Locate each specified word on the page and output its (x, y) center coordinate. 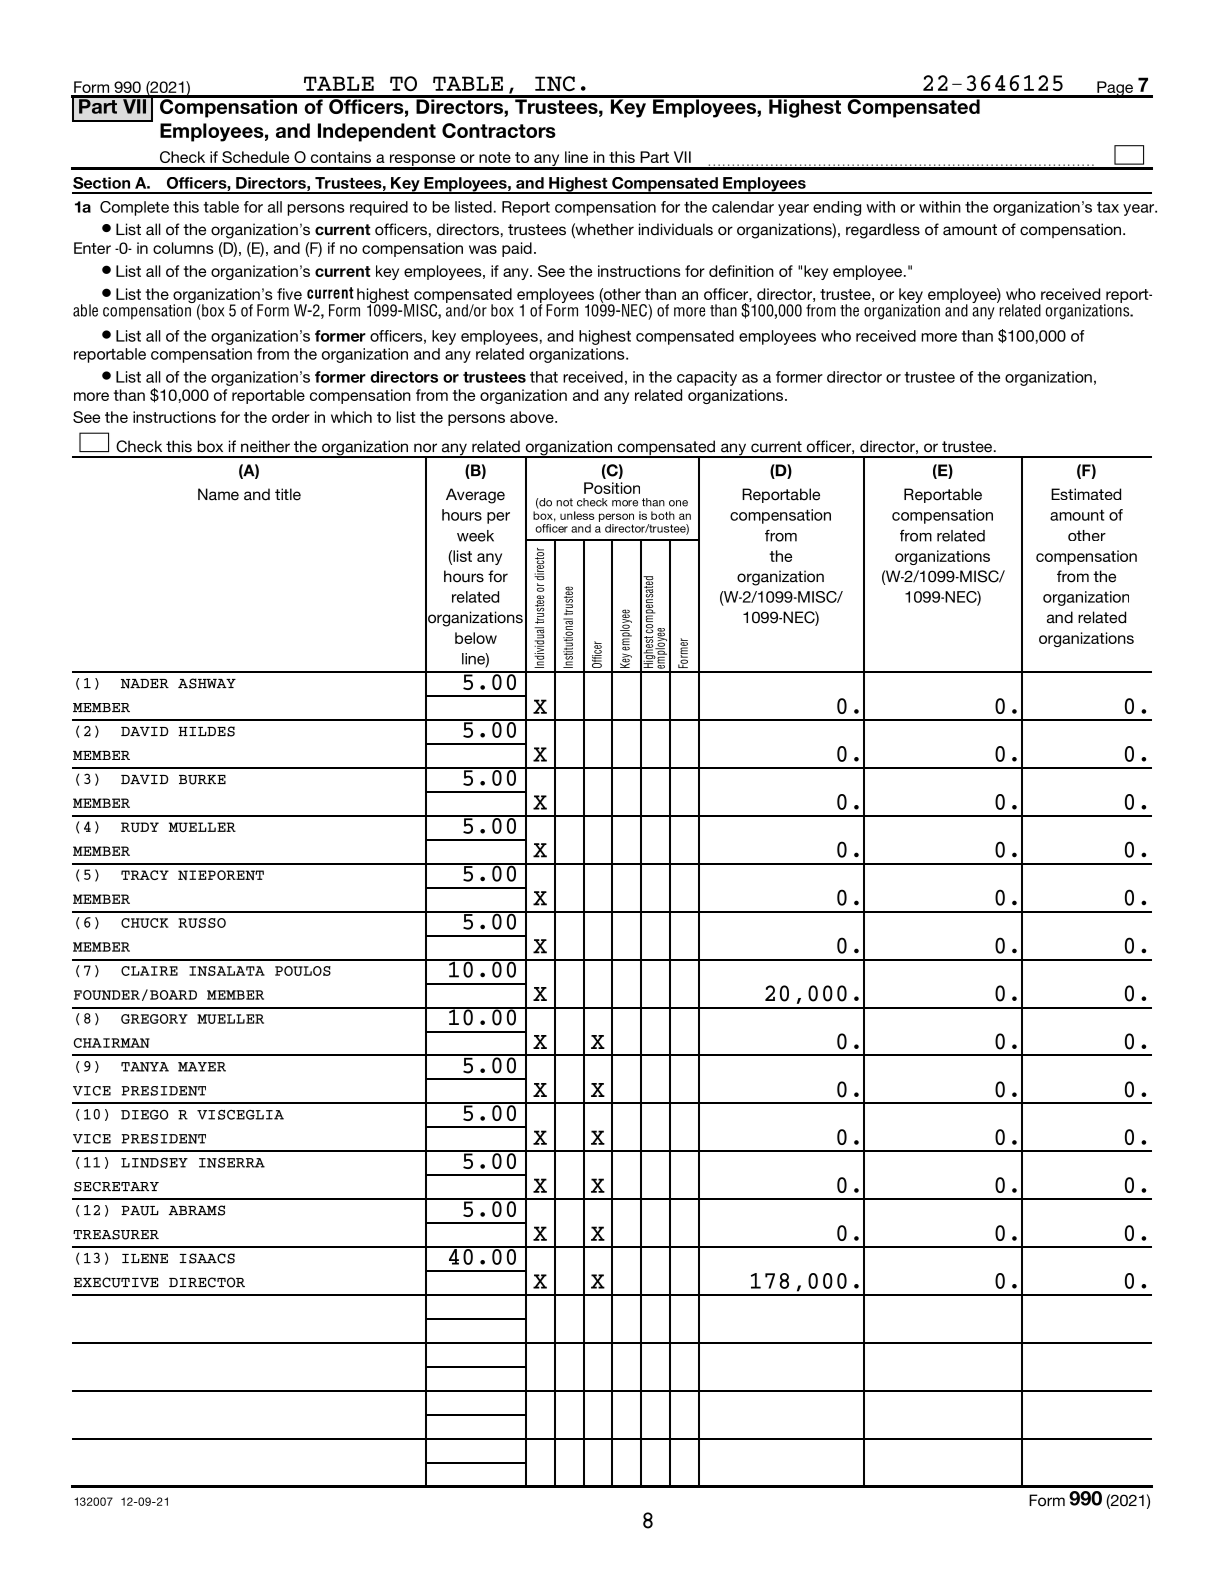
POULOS (303, 971)
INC (555, 83)
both (663, 515)
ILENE (145, 1259)
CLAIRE (149, 971)
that (544, 377)
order (291, 417)
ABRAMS (197, 1210)
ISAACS (207, 1258)
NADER (145, 684)
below (476, 638)
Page (1115, 89)
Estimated (1086, 494)
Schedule (255, 157)
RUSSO (202, 923)
